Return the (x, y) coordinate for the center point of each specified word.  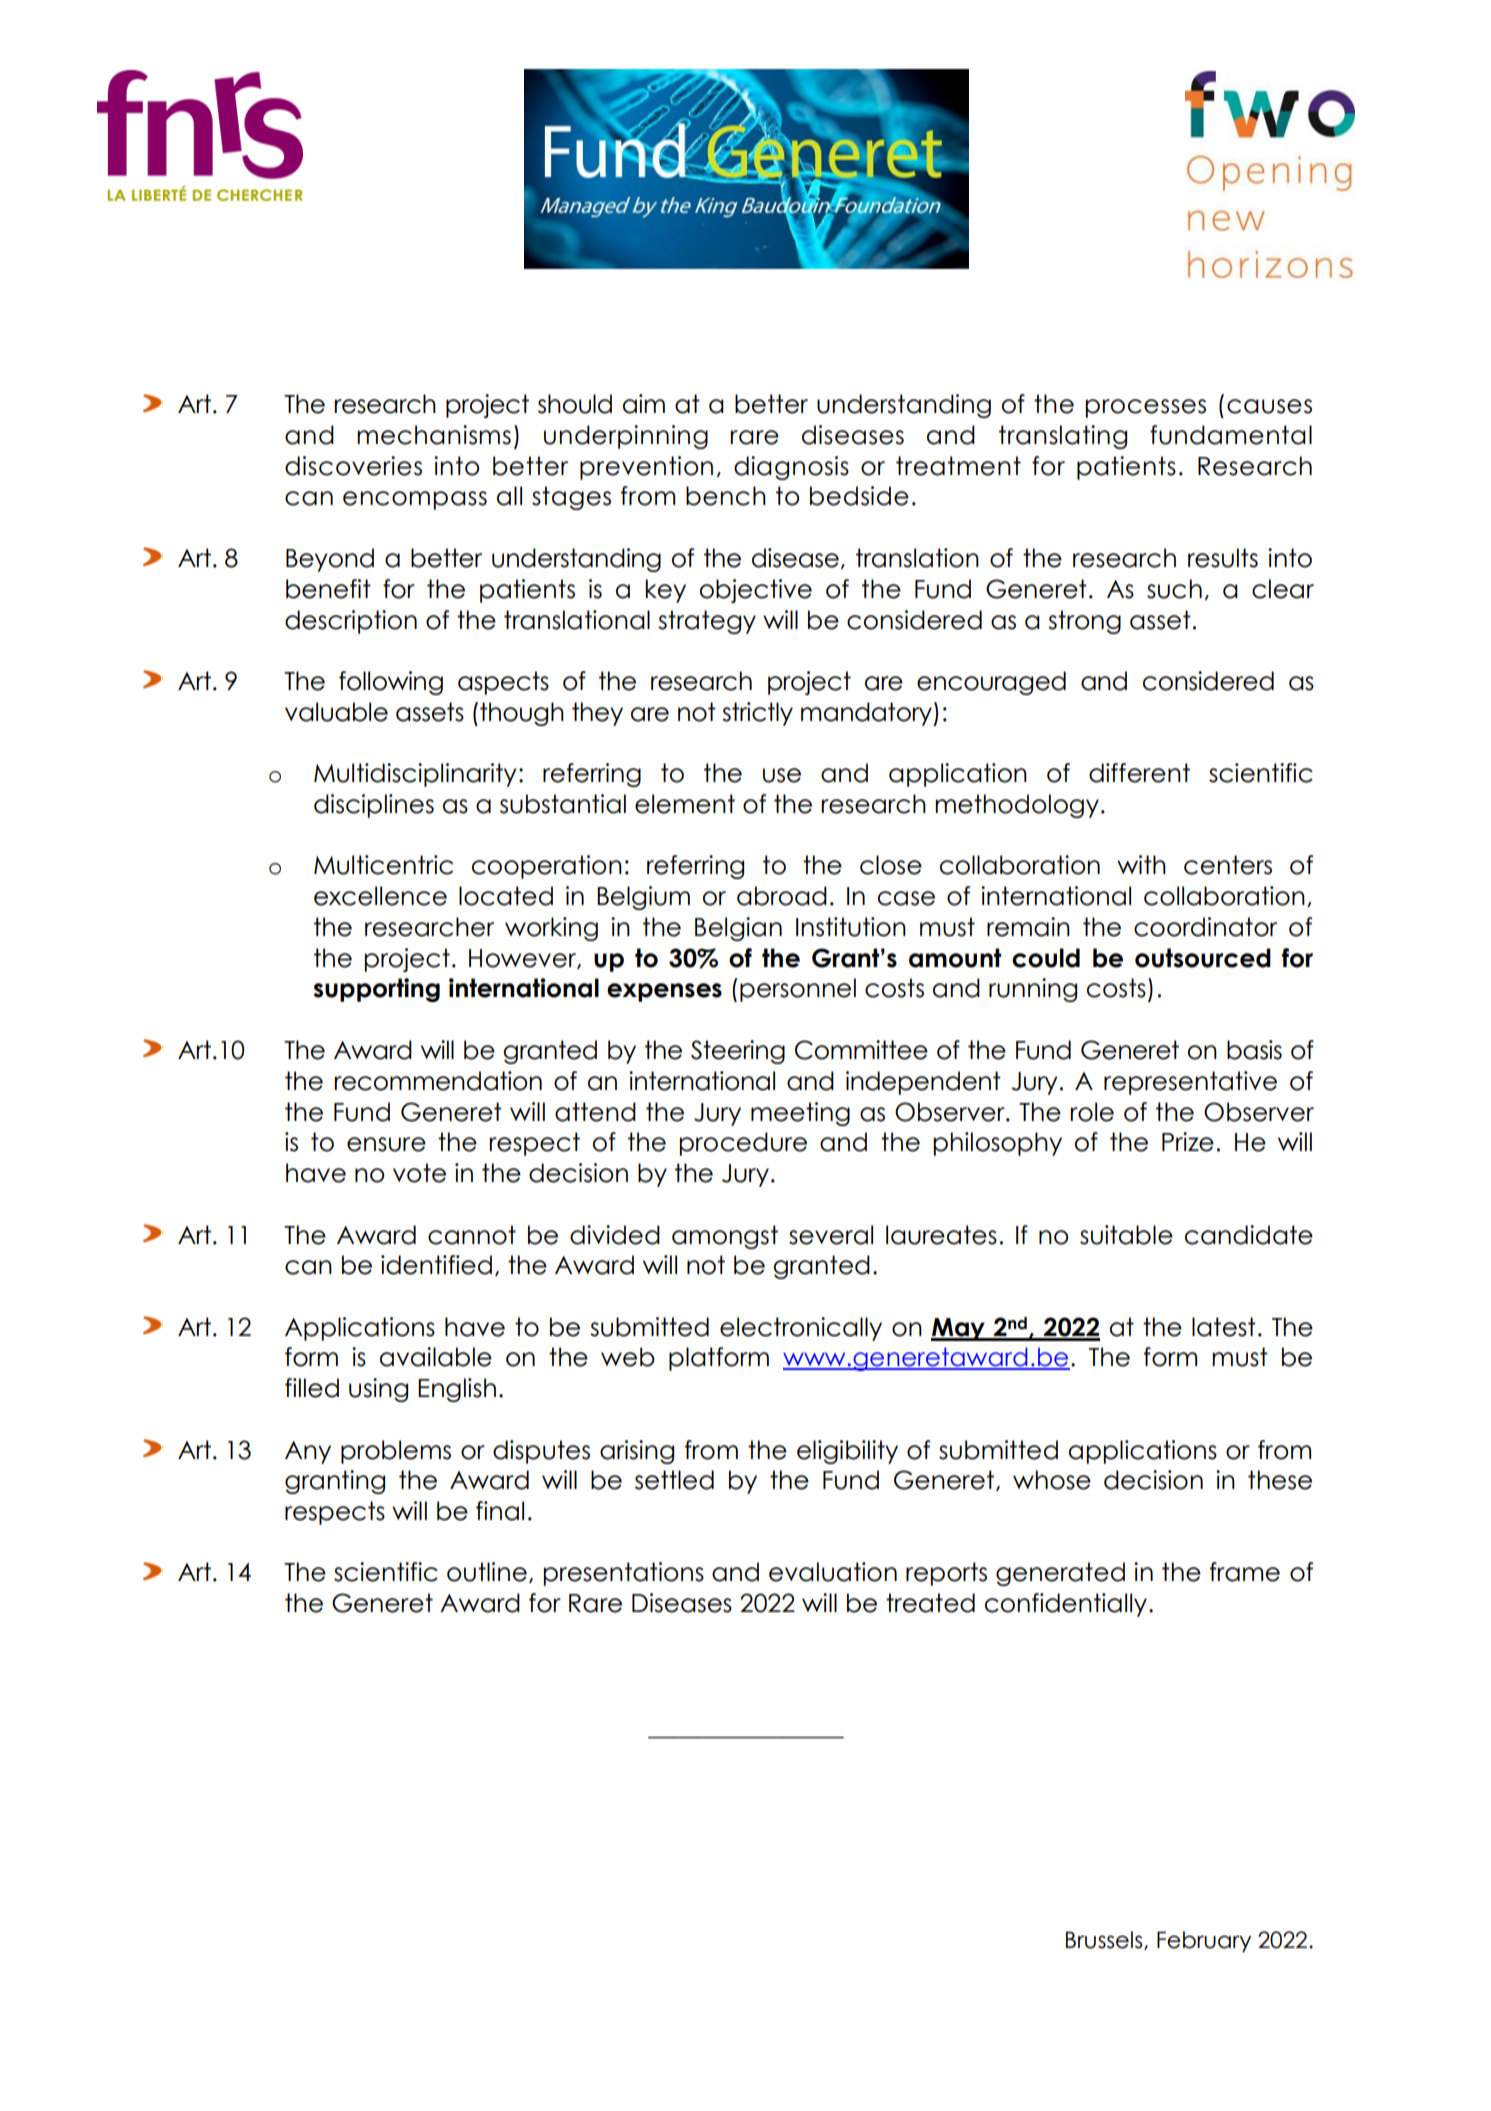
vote (419, 1173)
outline (487, 1572)
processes (1145, 408)
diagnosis (791, 468)
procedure (743, 1144)
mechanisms (434, 435)
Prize (1188, 1142)
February (1204, 1942)
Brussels (1105, 1940)
